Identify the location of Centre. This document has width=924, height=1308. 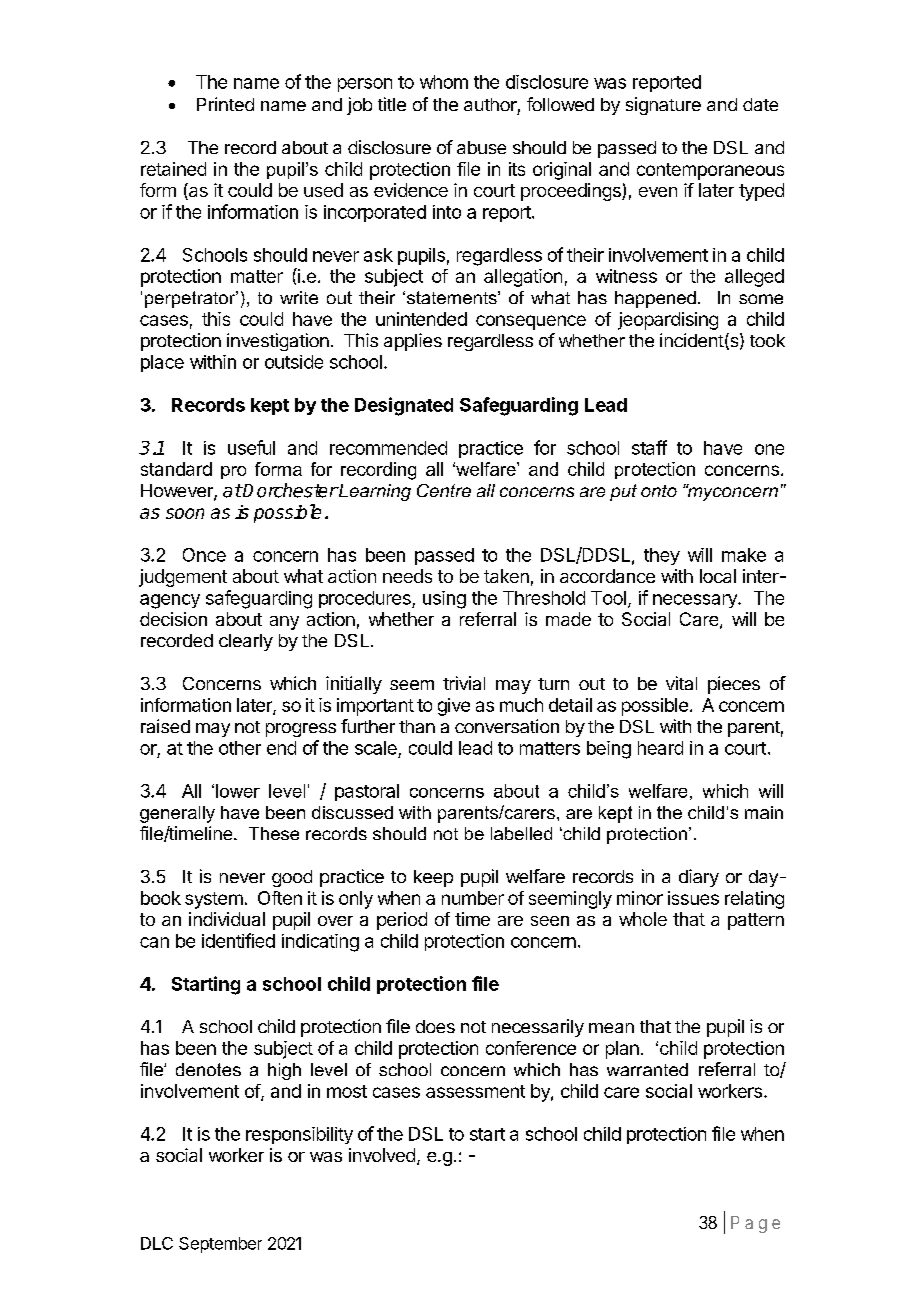
(444, 490).
